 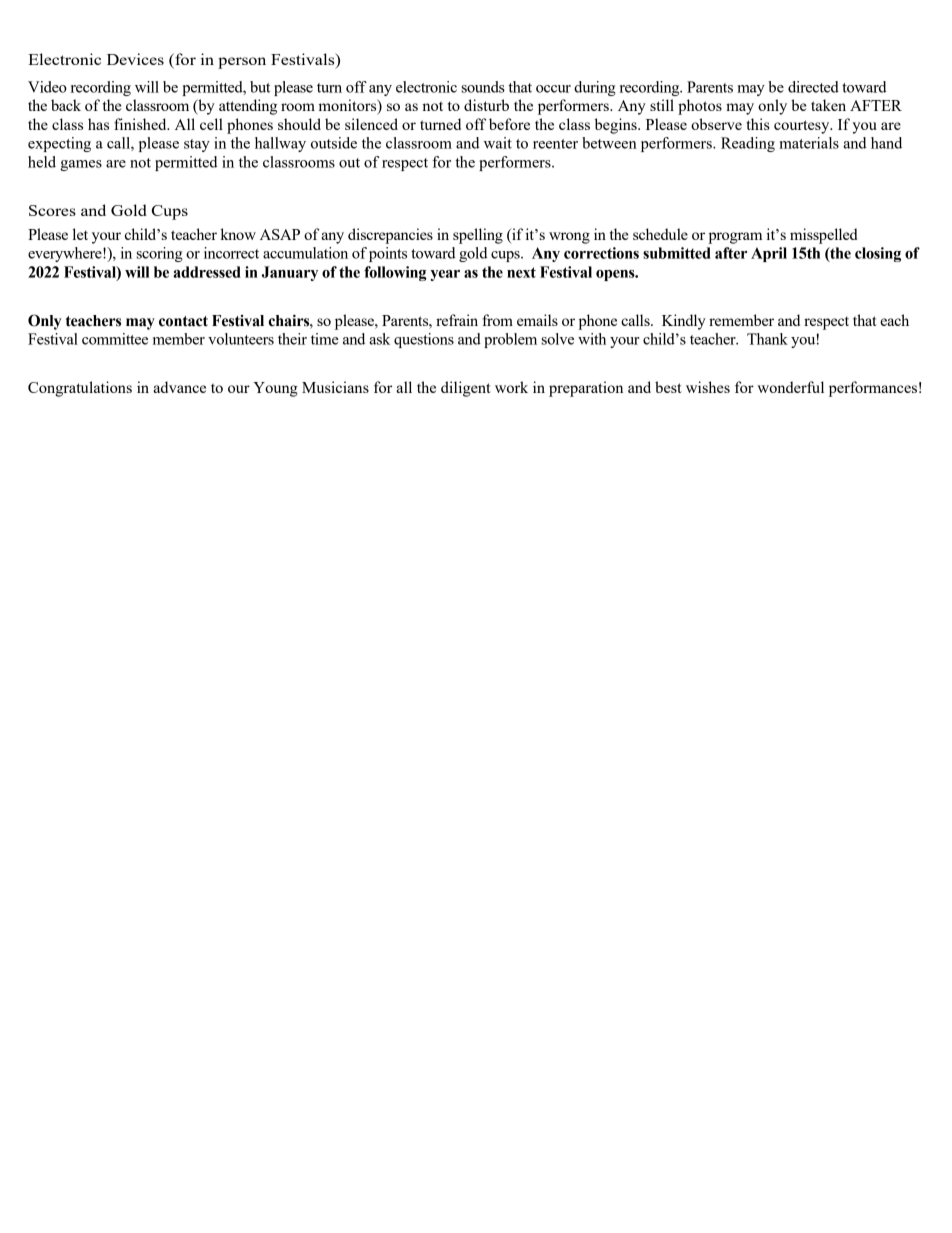 I want to click on stay, so click(x=197, y=145).
